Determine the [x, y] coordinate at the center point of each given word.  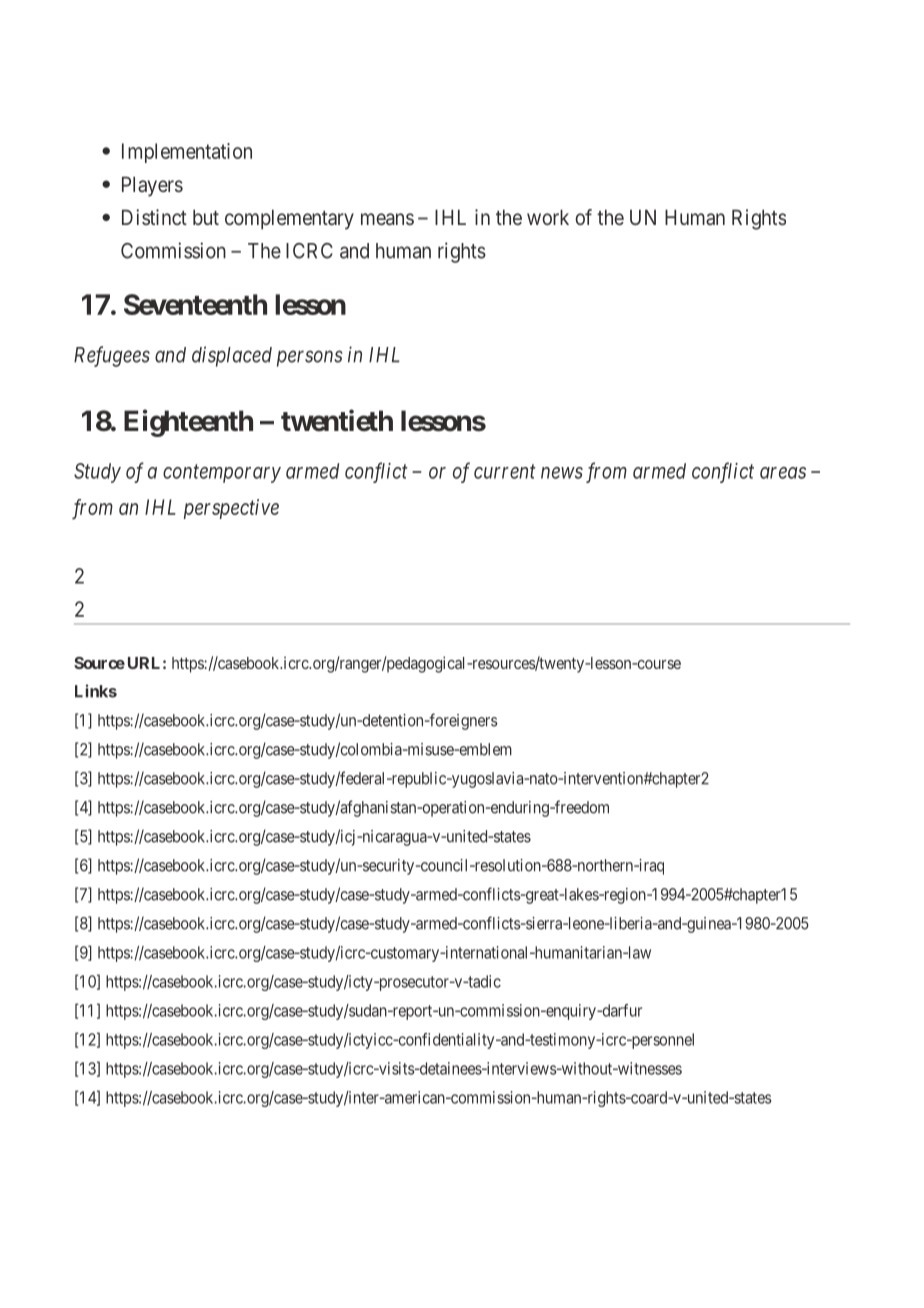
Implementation [187, 153]
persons [309, 358]
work [548, 217]
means [387, 219]
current [505, 471]
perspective [231, 509]
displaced [232, 356]
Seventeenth [195, 304]
